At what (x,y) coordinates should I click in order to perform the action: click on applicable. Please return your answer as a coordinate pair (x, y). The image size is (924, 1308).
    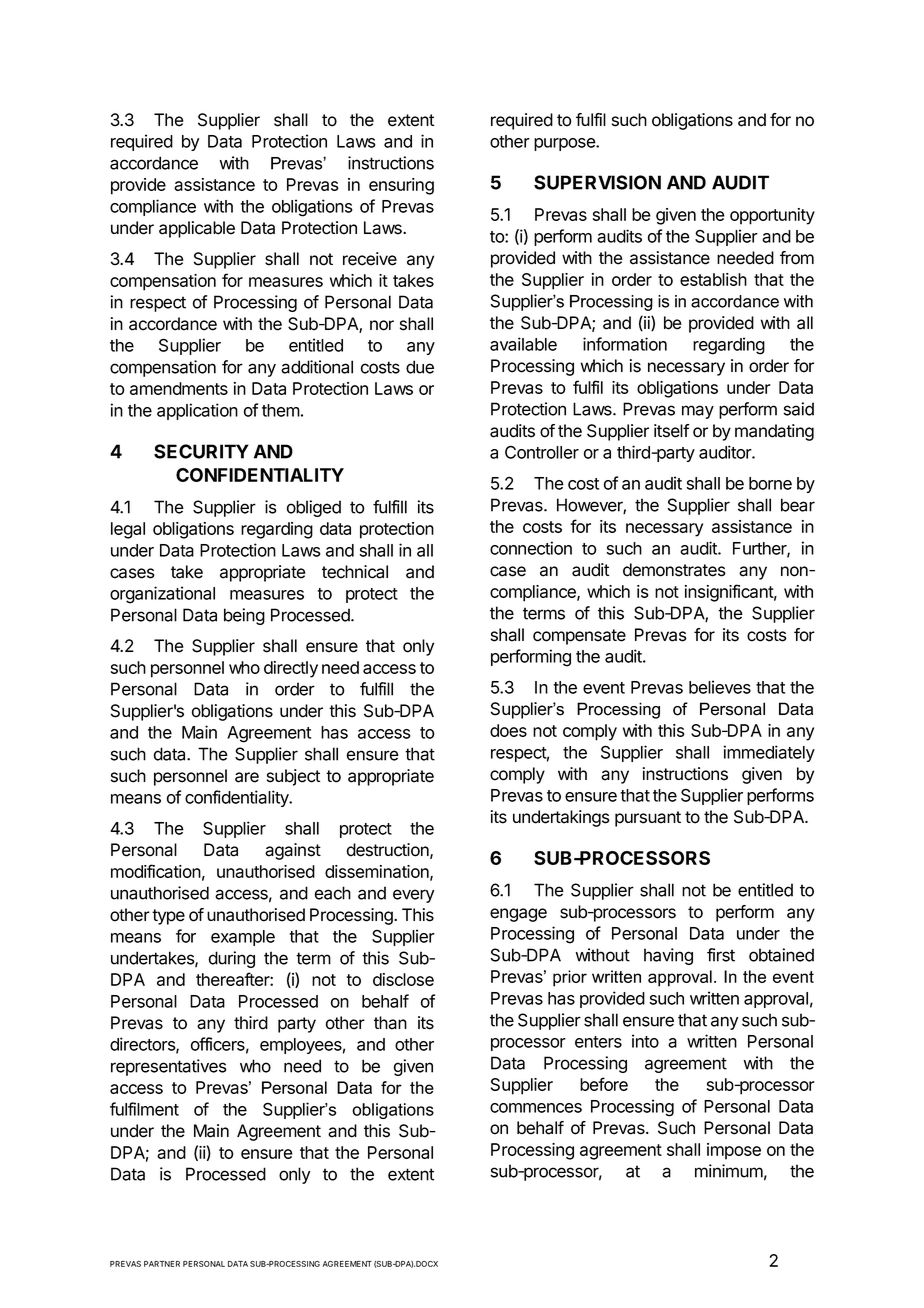
    Looking at the image, I should click on (197, 229).
